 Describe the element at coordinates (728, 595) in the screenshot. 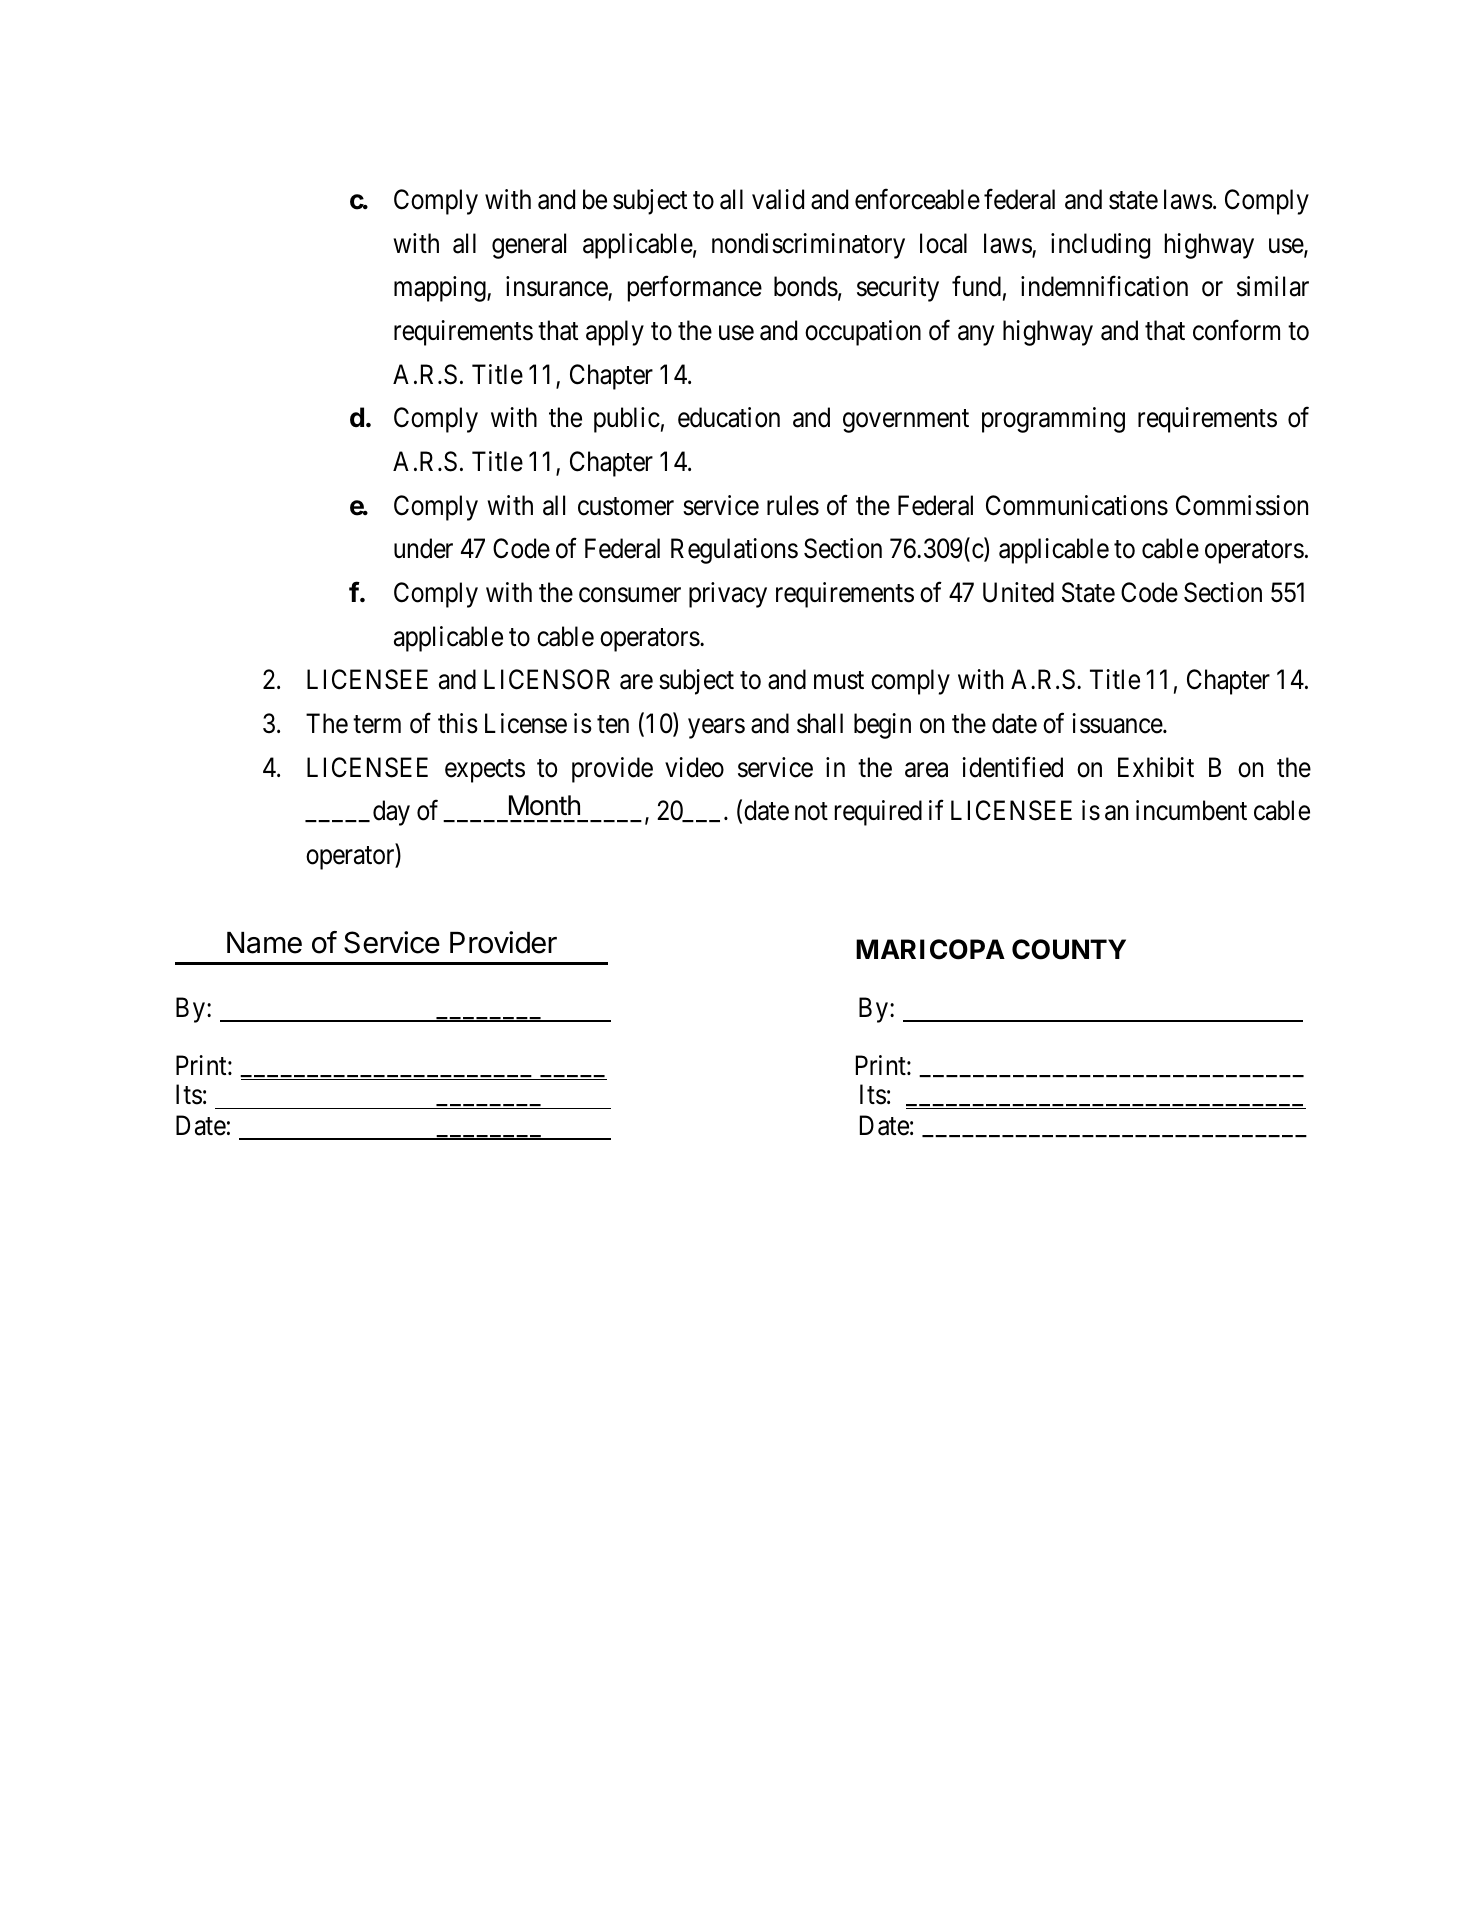

I see `privacy` at that location.
